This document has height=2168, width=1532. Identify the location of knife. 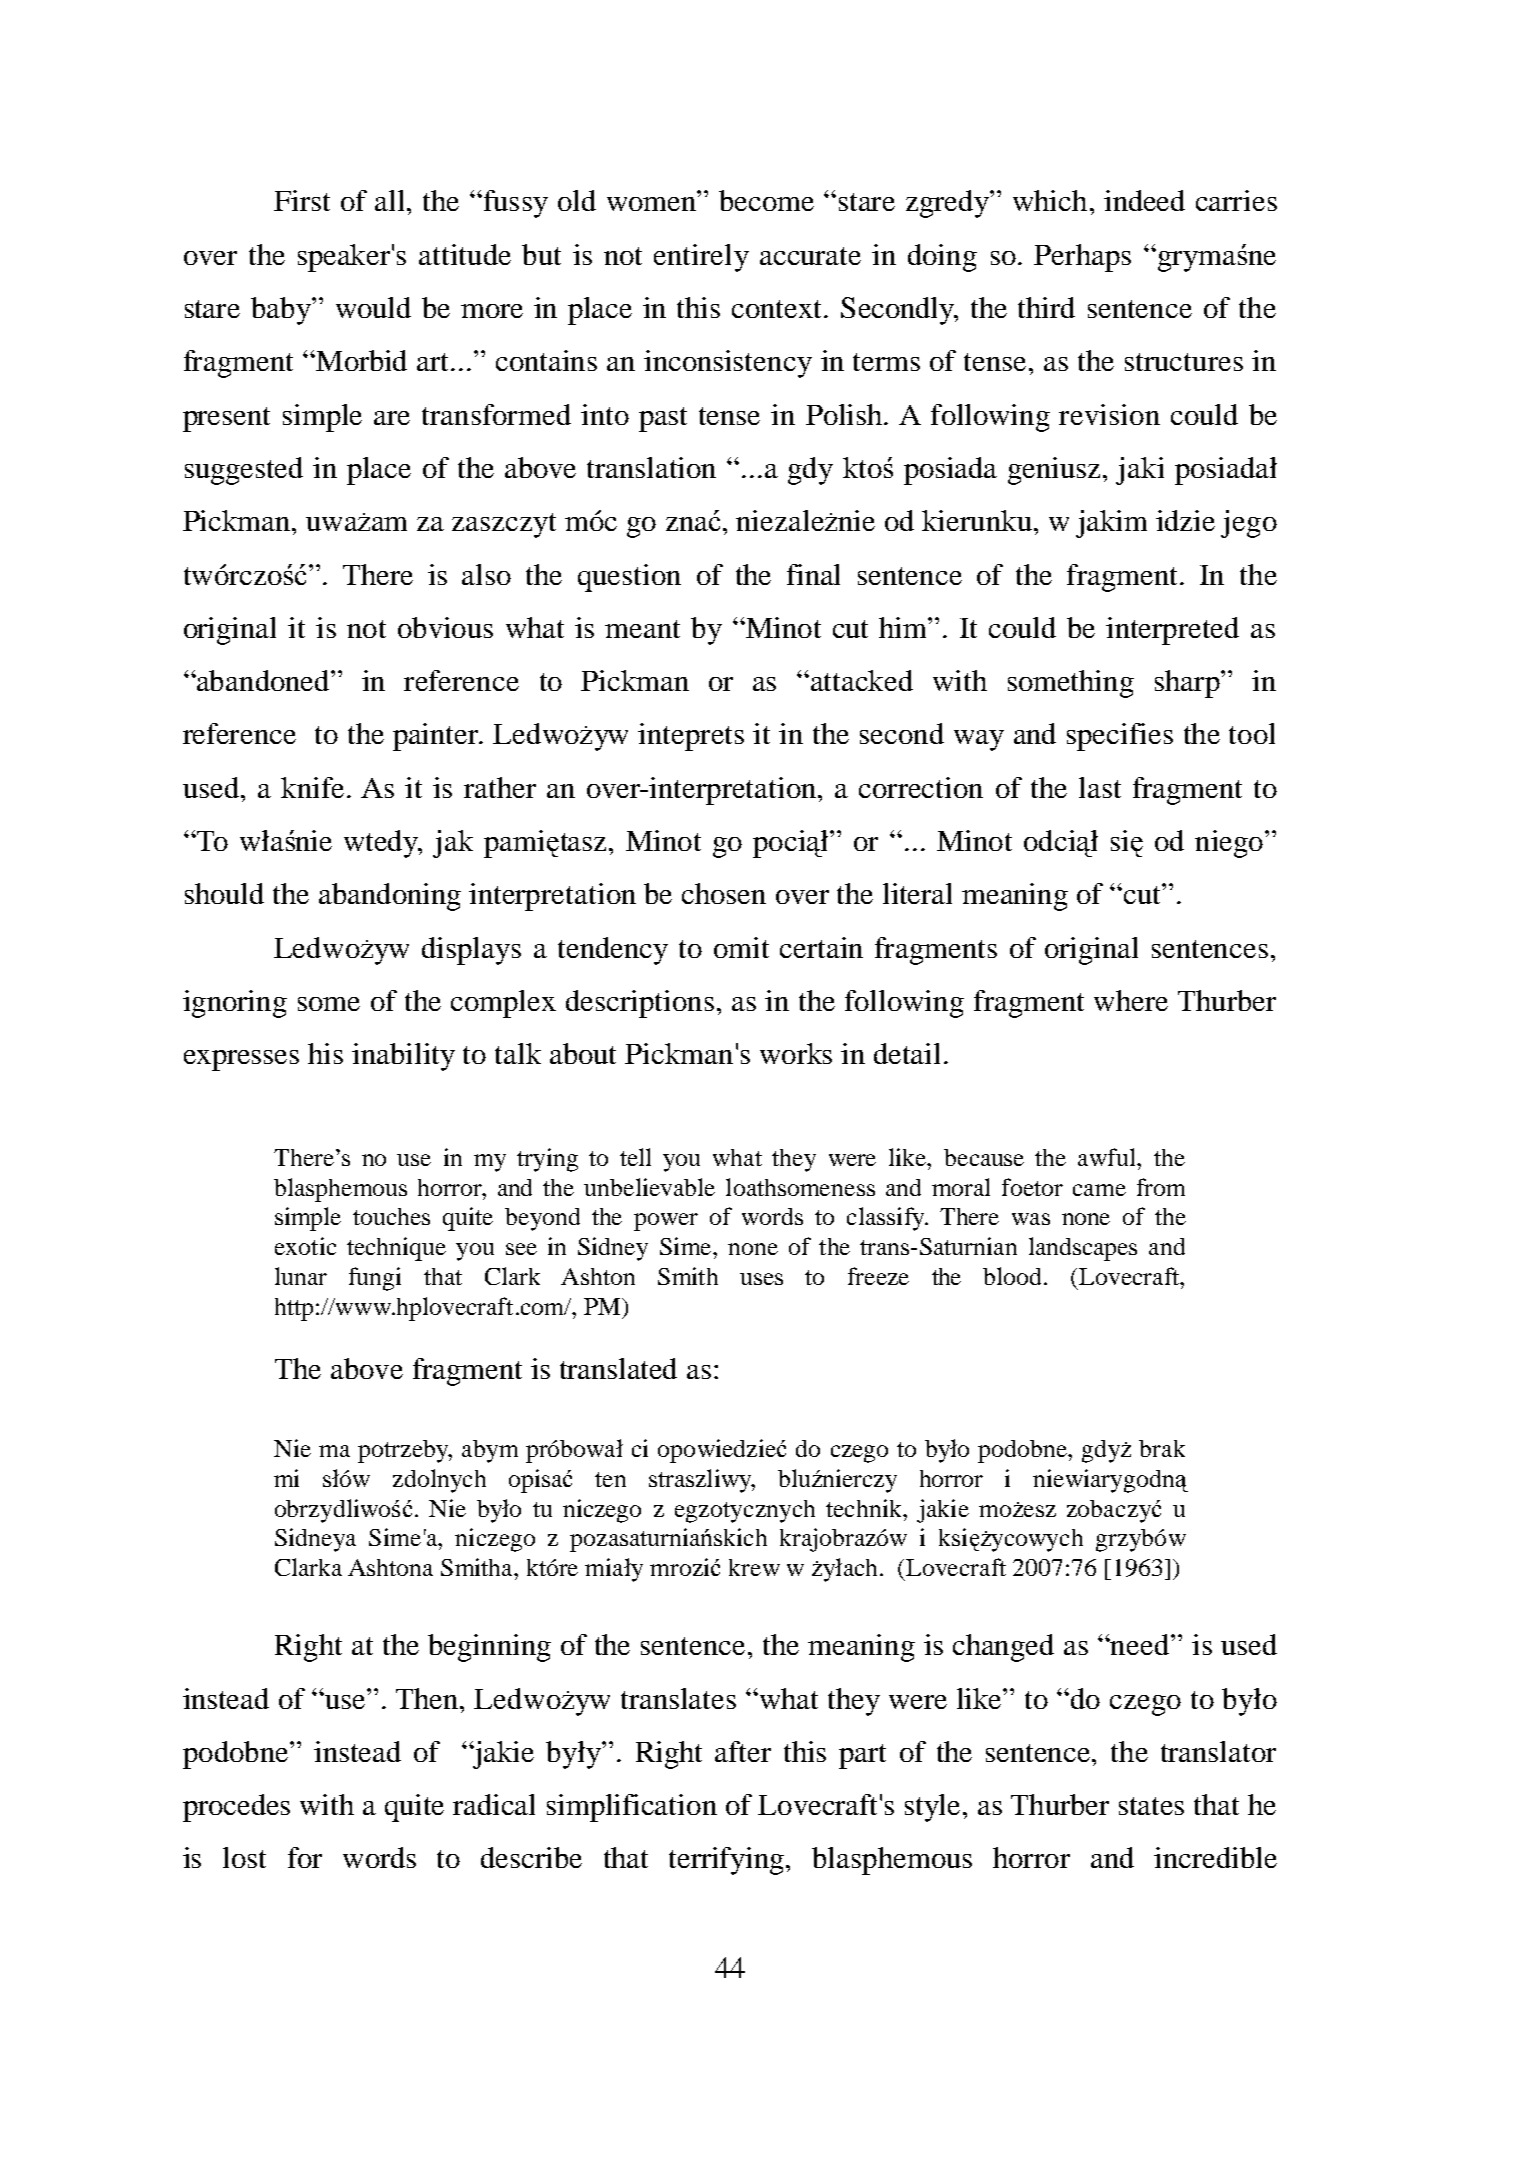
(312, 787).
